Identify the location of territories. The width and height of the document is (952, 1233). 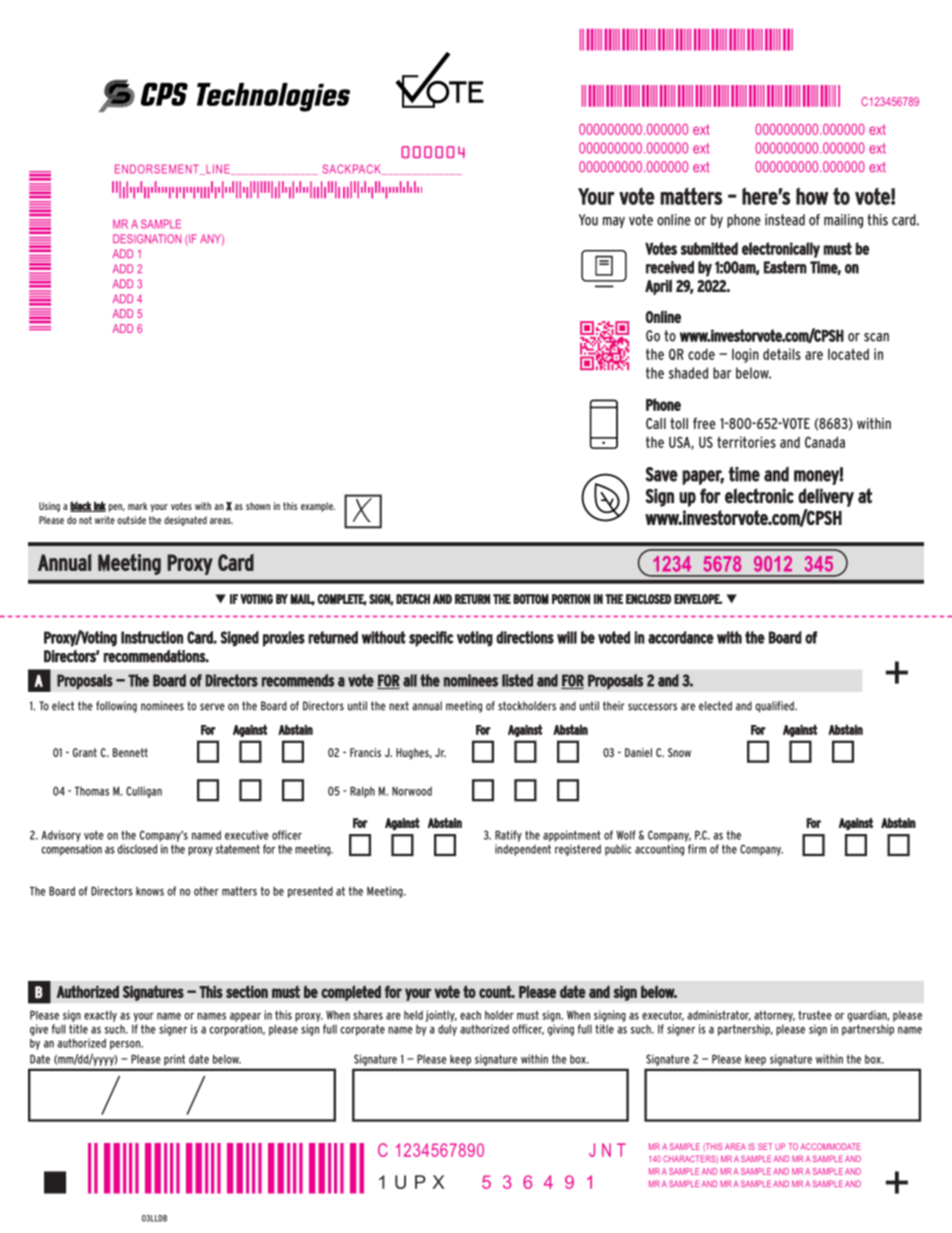
(746, 442).
